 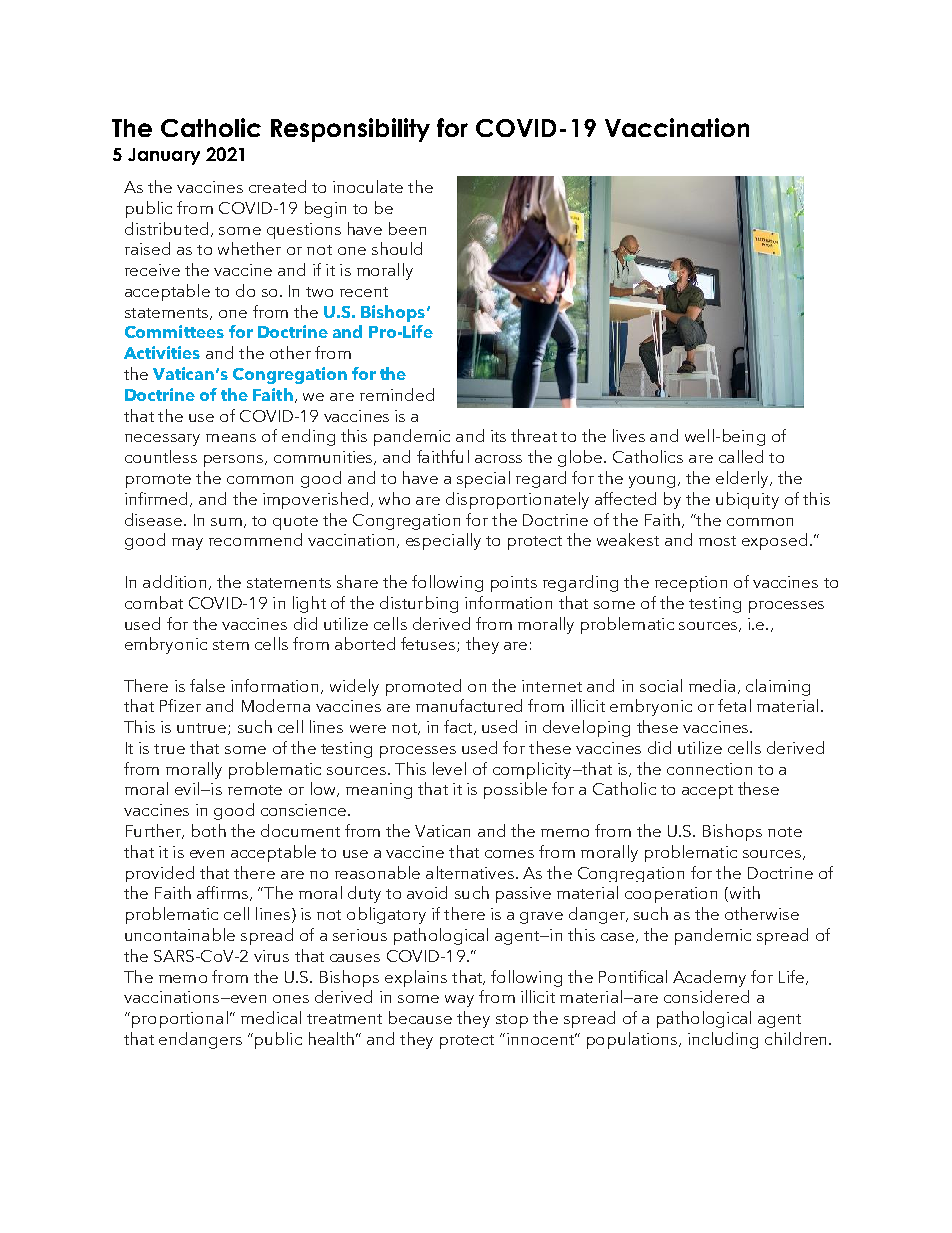 I want to click on fetuses, so click(x=429, y=644).
